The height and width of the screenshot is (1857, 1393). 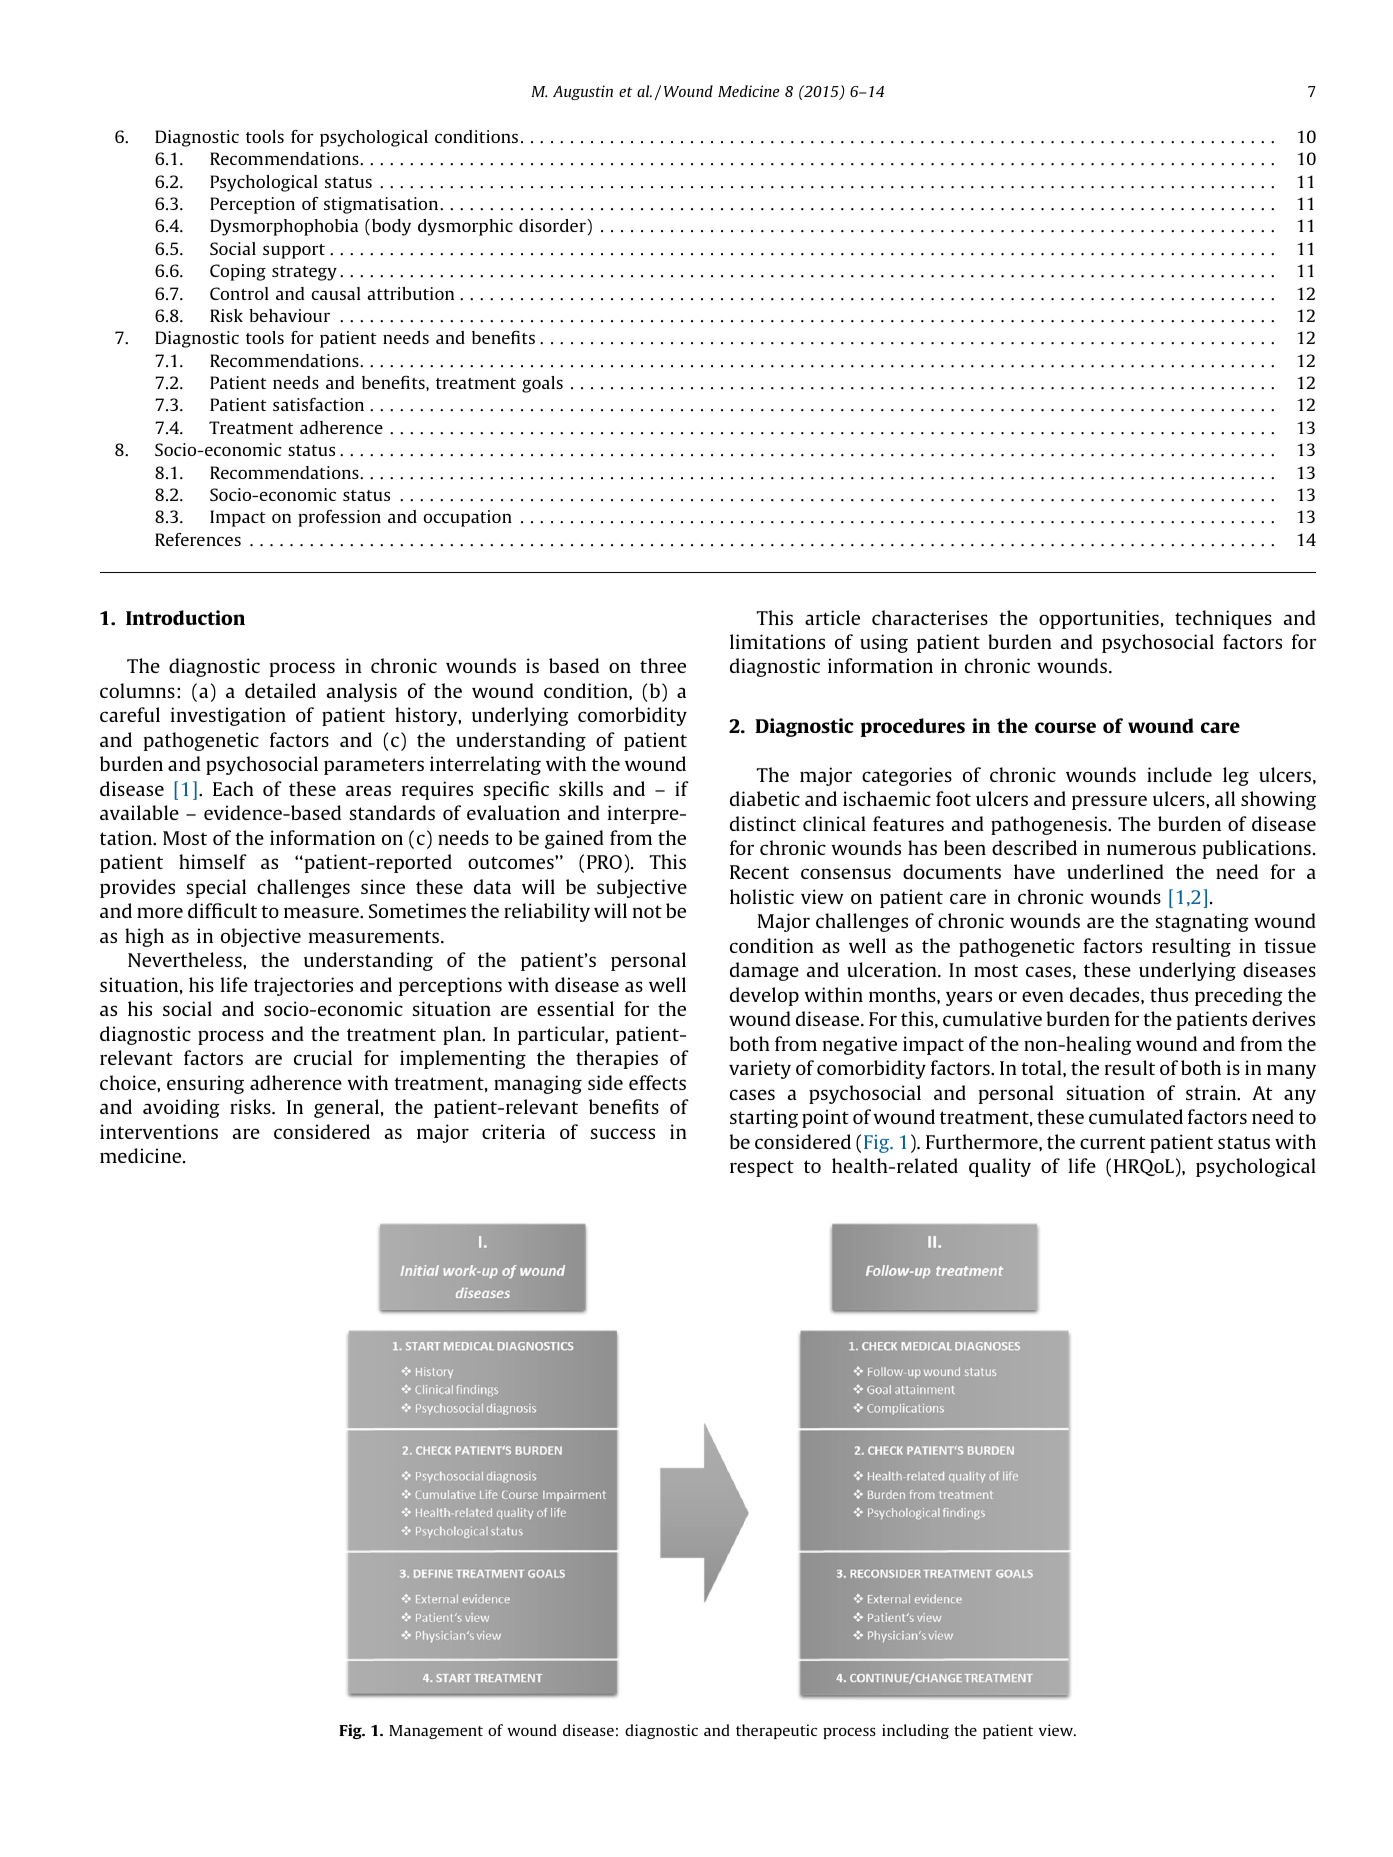 What do you see at coordinates (159, 1131) in the screenshot?
I see `interventions` at bounding box center [159, 1131].
